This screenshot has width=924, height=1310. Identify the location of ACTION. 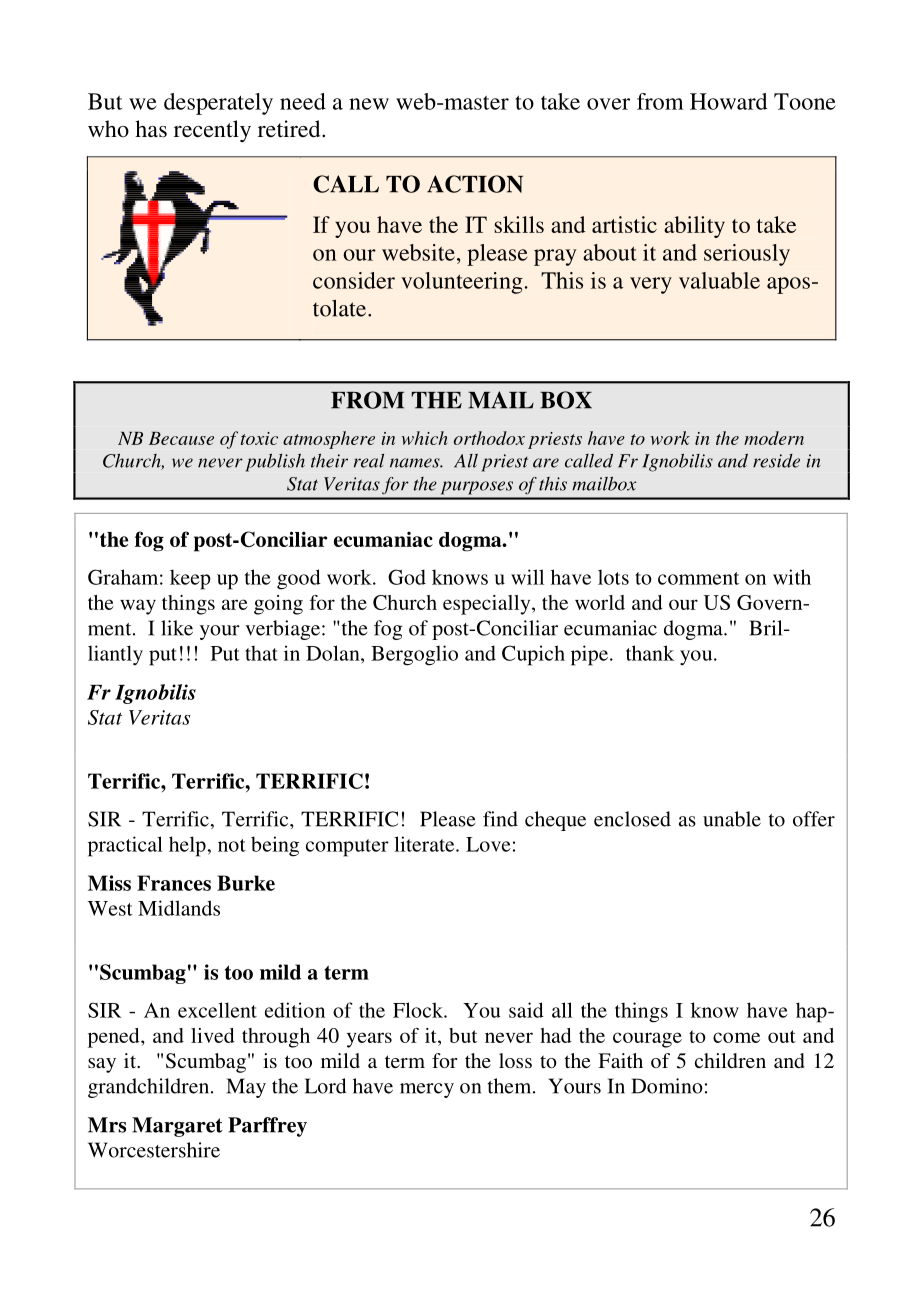
(475, 184).
